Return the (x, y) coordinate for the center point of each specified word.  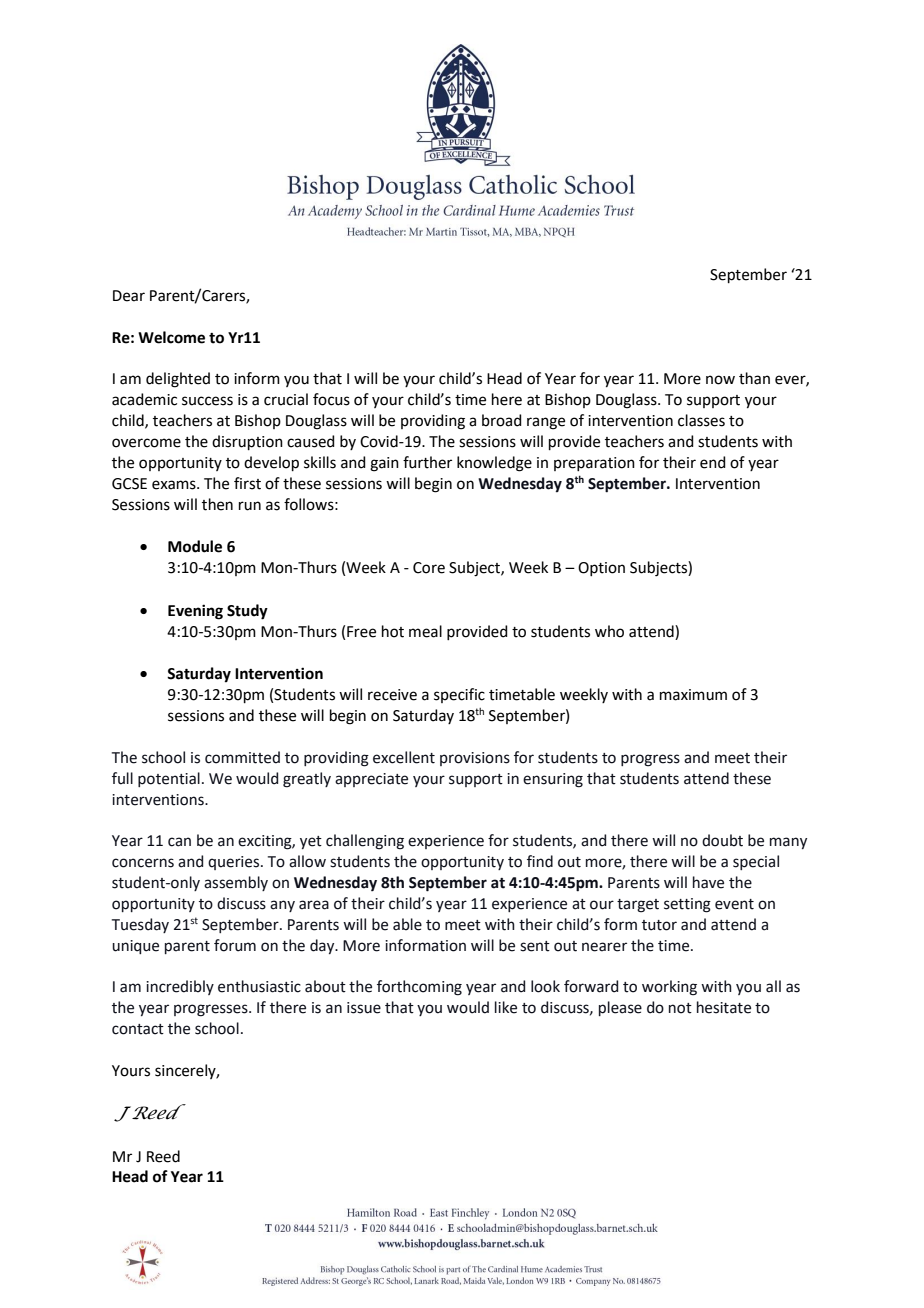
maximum (693, 695)
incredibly (180, 987)
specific (459, 695)
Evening (195, 612)
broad (502, 420)
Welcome (171, 337)
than (754, 378)
